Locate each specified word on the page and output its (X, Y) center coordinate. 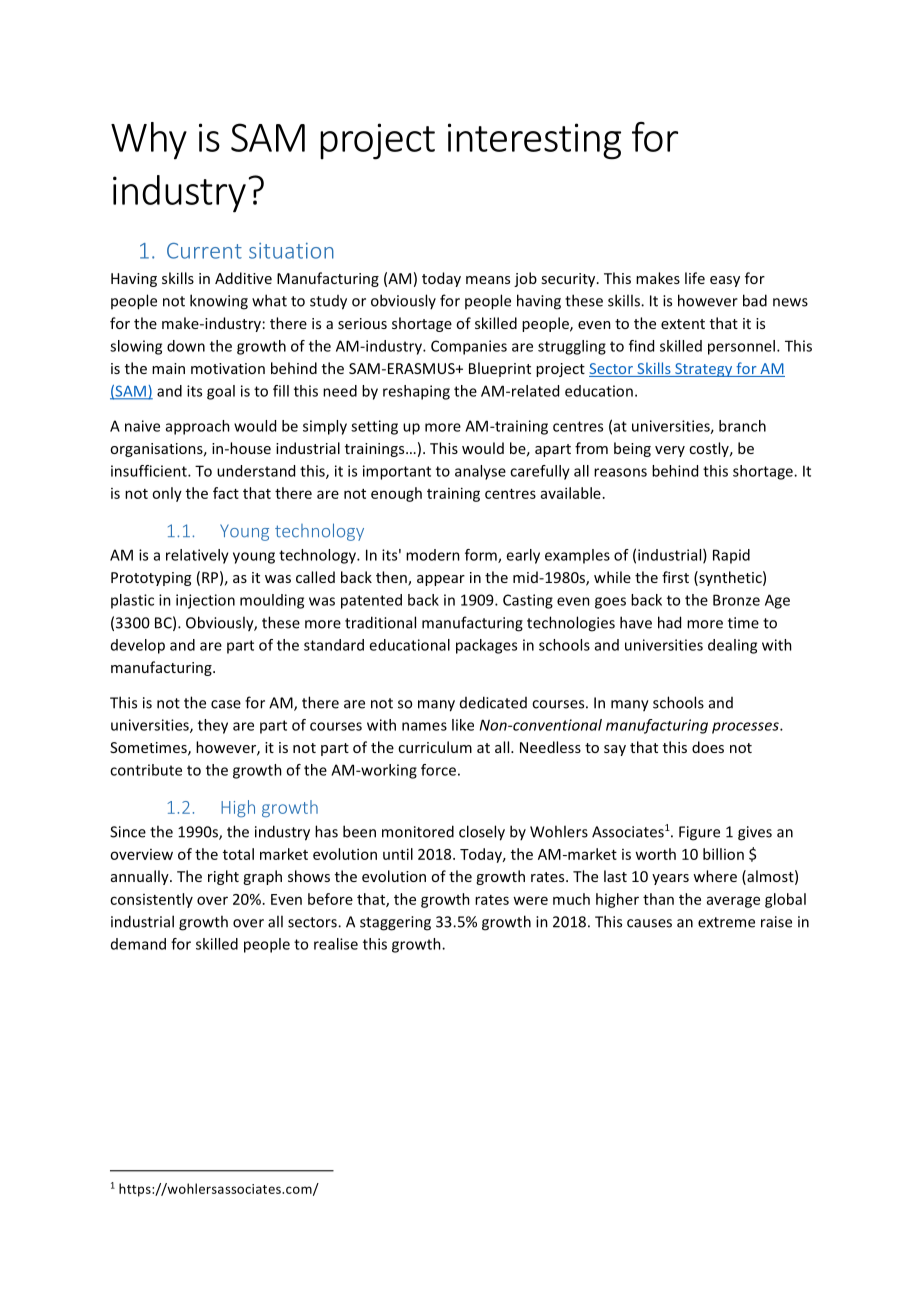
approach (198, 427)
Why (149, 141)
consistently (151, 900)
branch (742, 426)
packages (486, 646)
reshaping (416, 392)
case (226, 704)
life (695, 278)
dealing (732, 646)
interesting (534, 141)
